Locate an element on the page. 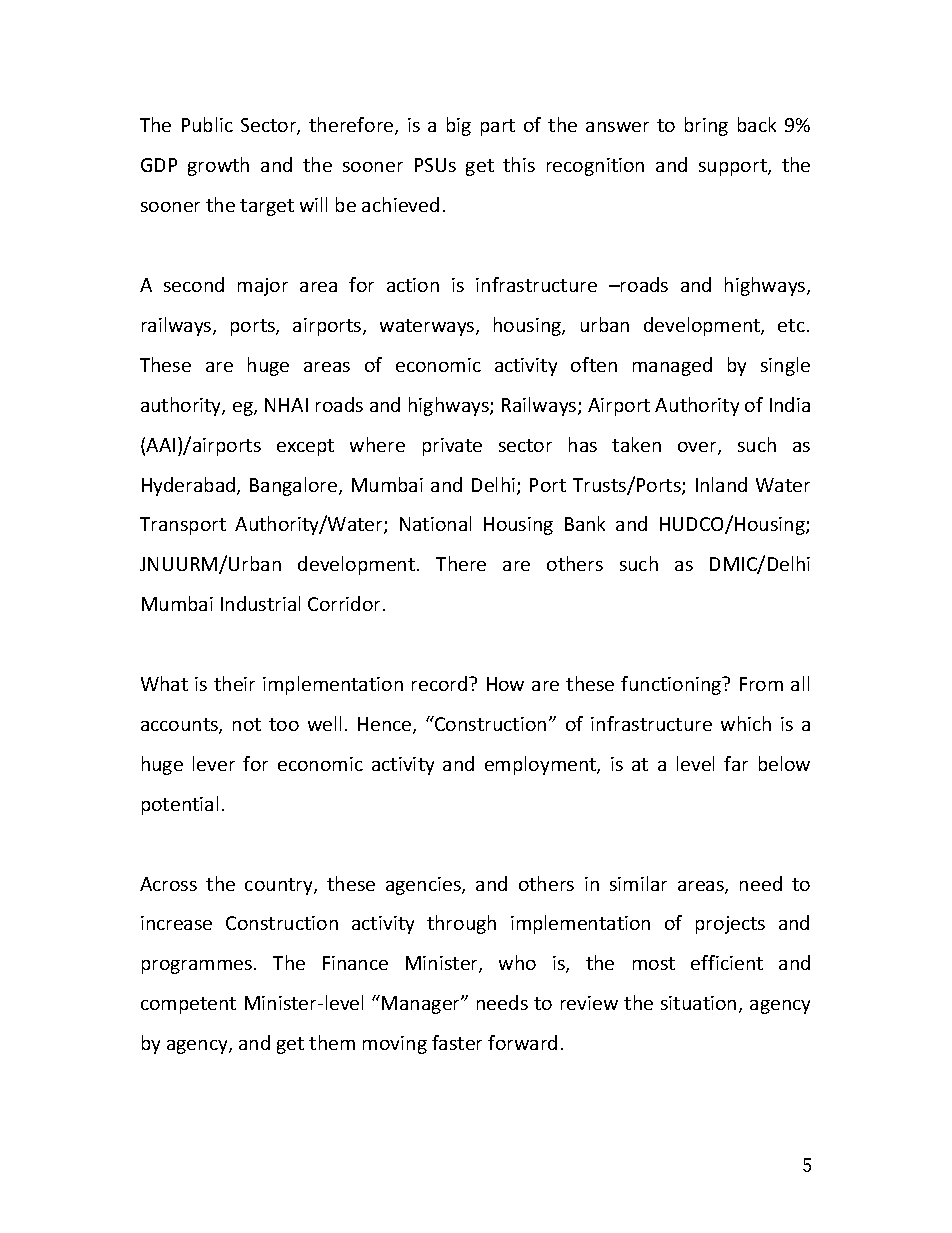 Image resolution: width=952 pixels, height=1233 pixels. faster is located at coordinates (457, 1042).
